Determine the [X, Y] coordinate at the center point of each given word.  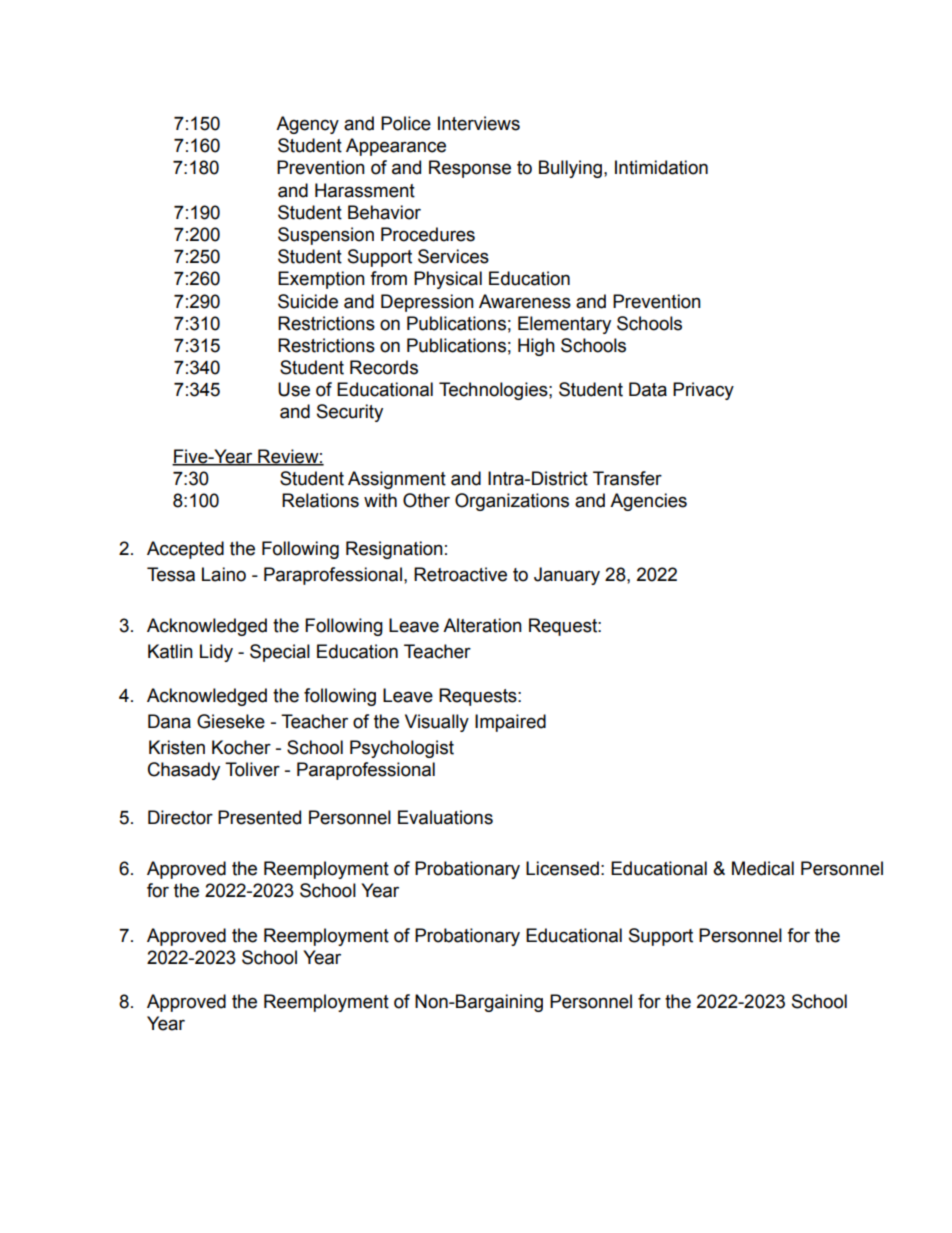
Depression [427, 303]
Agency [307, 125]
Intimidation [661, 167]
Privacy [703, 391]
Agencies [648, 502]
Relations [320, 500]
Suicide [308, 301]
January [567, 576]
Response [470, 169]
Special [280, 653]
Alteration [482, 625]
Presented [259, 817]
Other [426, 500]
